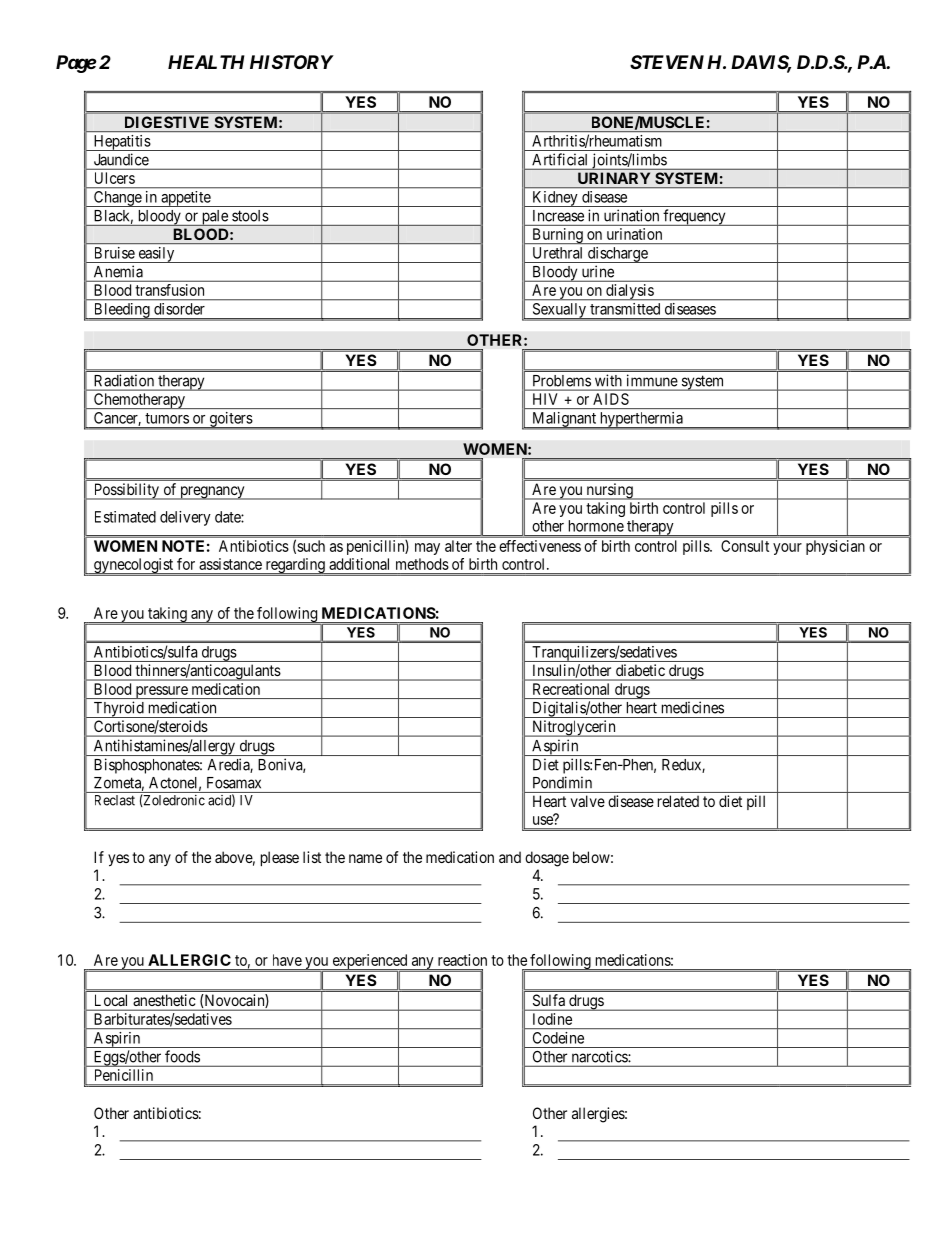 The width and height of the screenshot is (952, 1233). Describe the element at coordinates (189, 960) in the screenshot. I see `ALLERGIC` at that location.
